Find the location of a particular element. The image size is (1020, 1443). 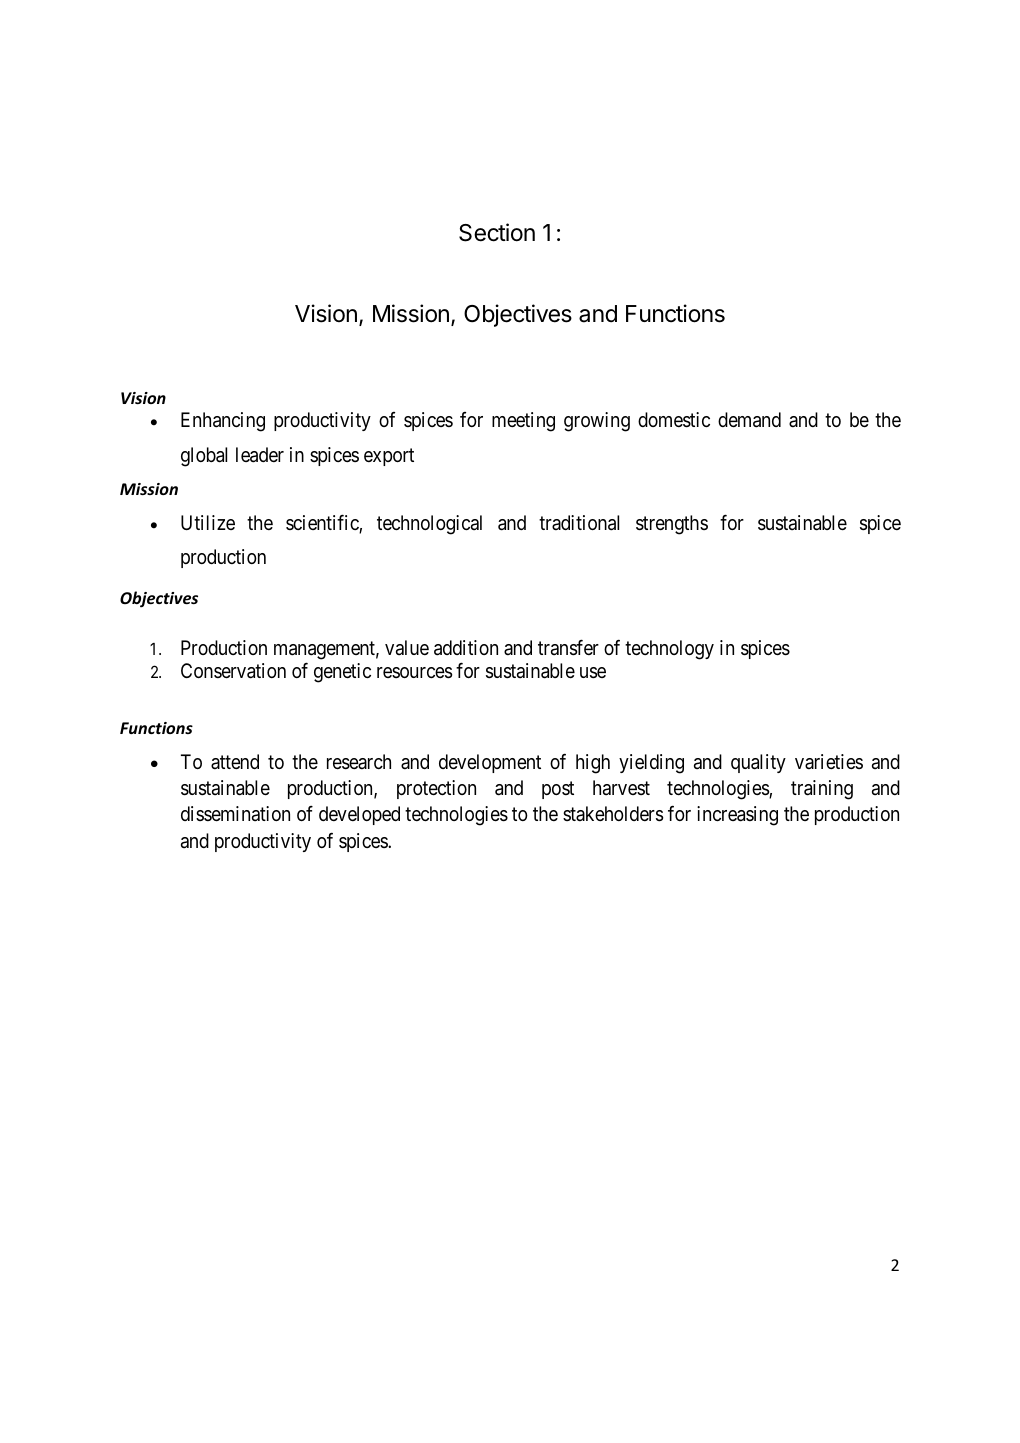

leader is located at coordinates (260, 455).
